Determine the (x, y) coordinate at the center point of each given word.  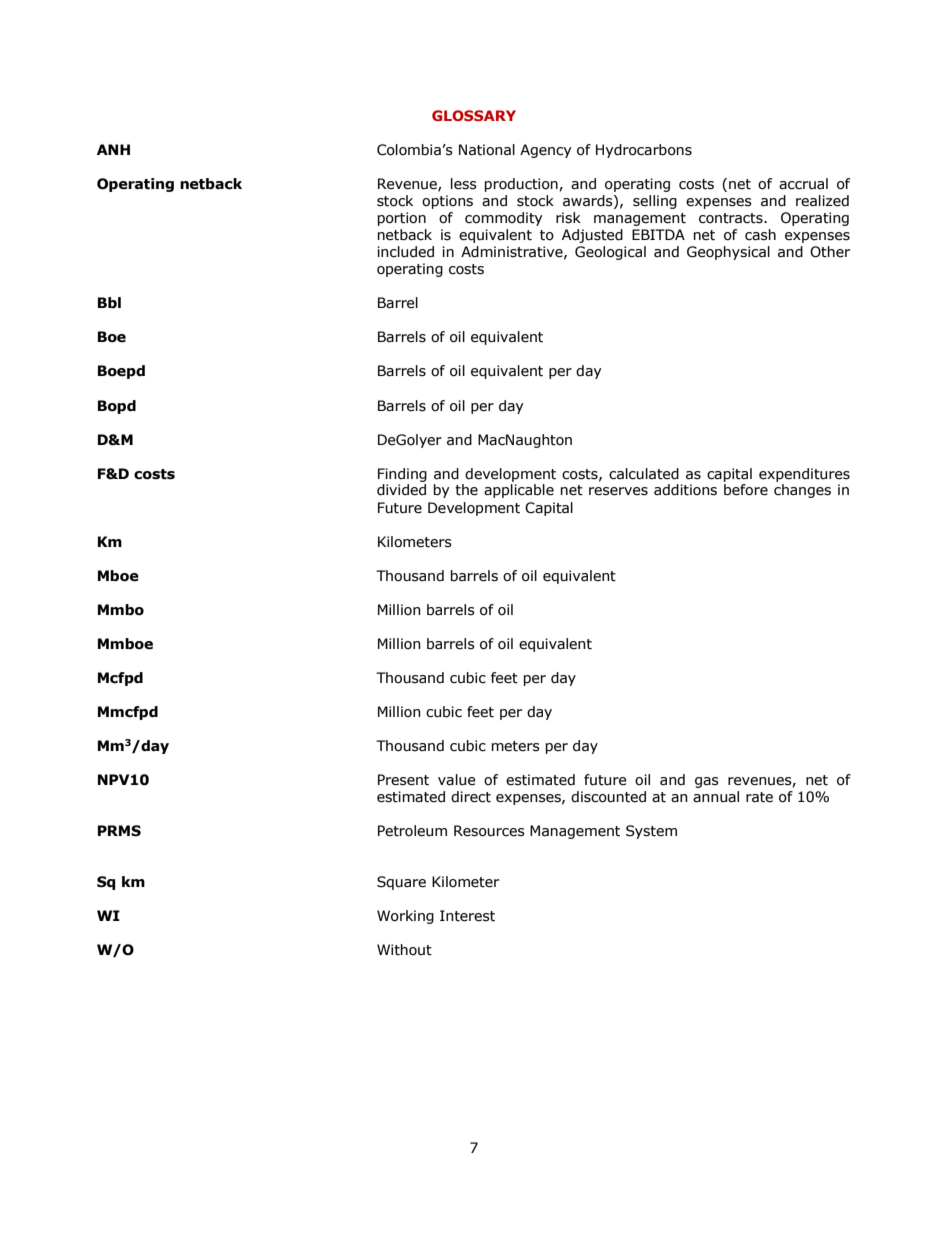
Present (403, 780)
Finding (402, 475)
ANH (113, 149)
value (457, 780)
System (651, 832)
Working (405, 917)
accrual (803, 184)
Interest (467, 916)
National (487, 150)
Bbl (109, 302)
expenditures (804, 475)
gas (707, 782)
